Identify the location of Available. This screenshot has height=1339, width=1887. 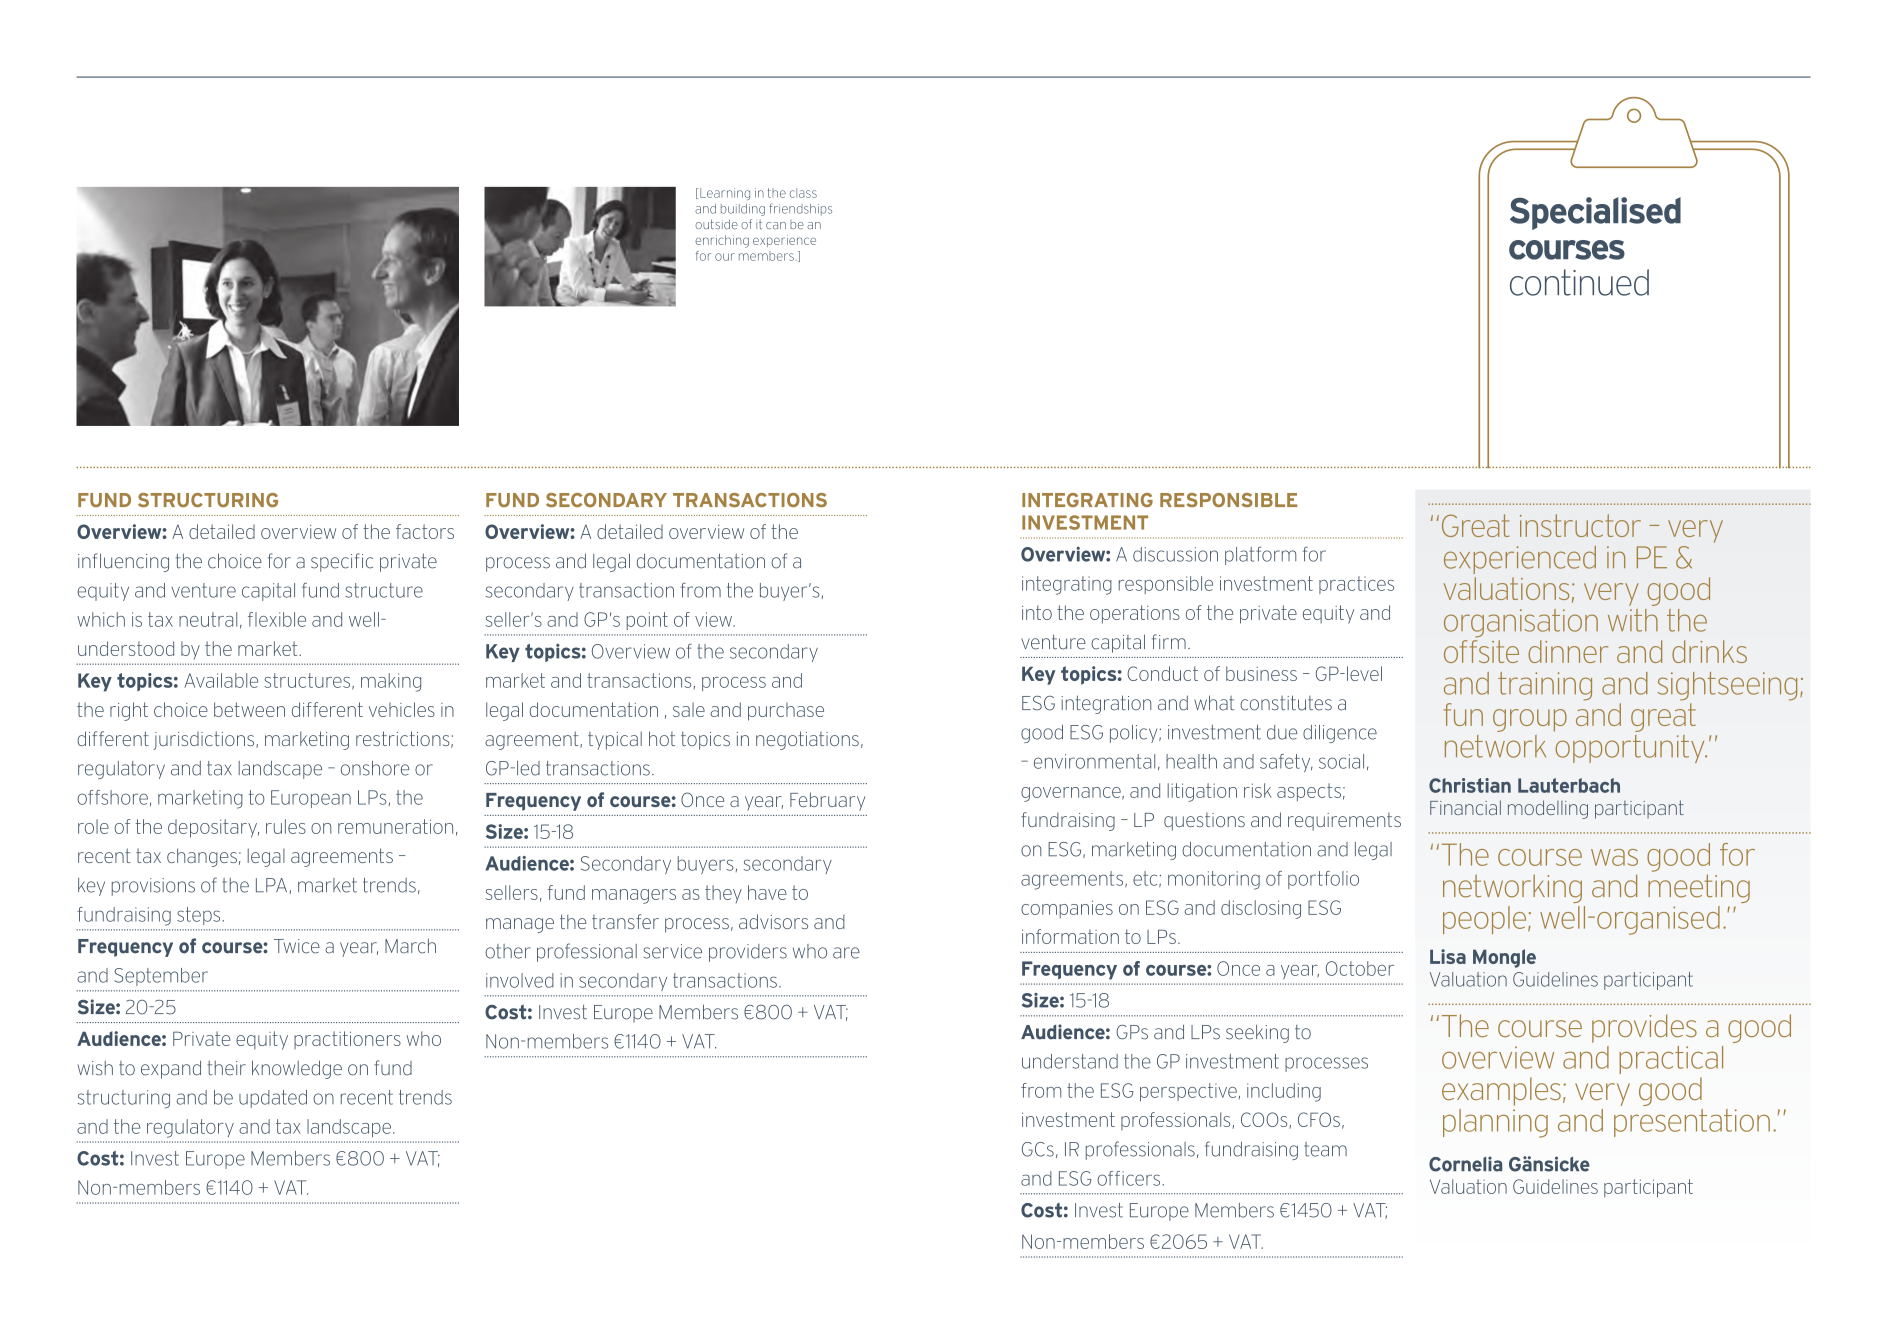
(221, 680).
